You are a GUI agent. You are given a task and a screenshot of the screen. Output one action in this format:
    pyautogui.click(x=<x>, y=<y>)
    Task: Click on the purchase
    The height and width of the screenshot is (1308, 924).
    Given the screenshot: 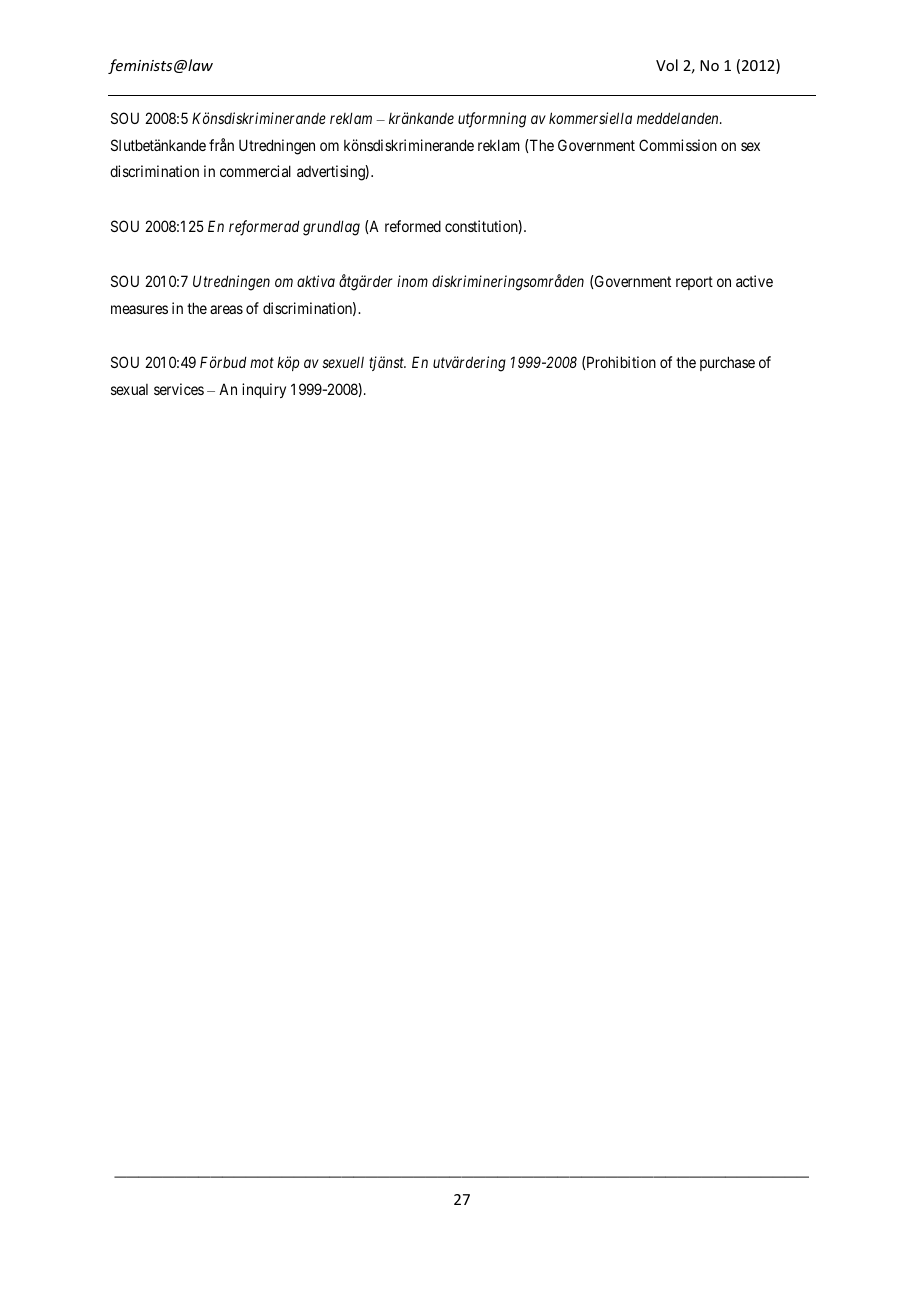 What is the action you would take?
    pyautogui.click(x=727, y=363)
